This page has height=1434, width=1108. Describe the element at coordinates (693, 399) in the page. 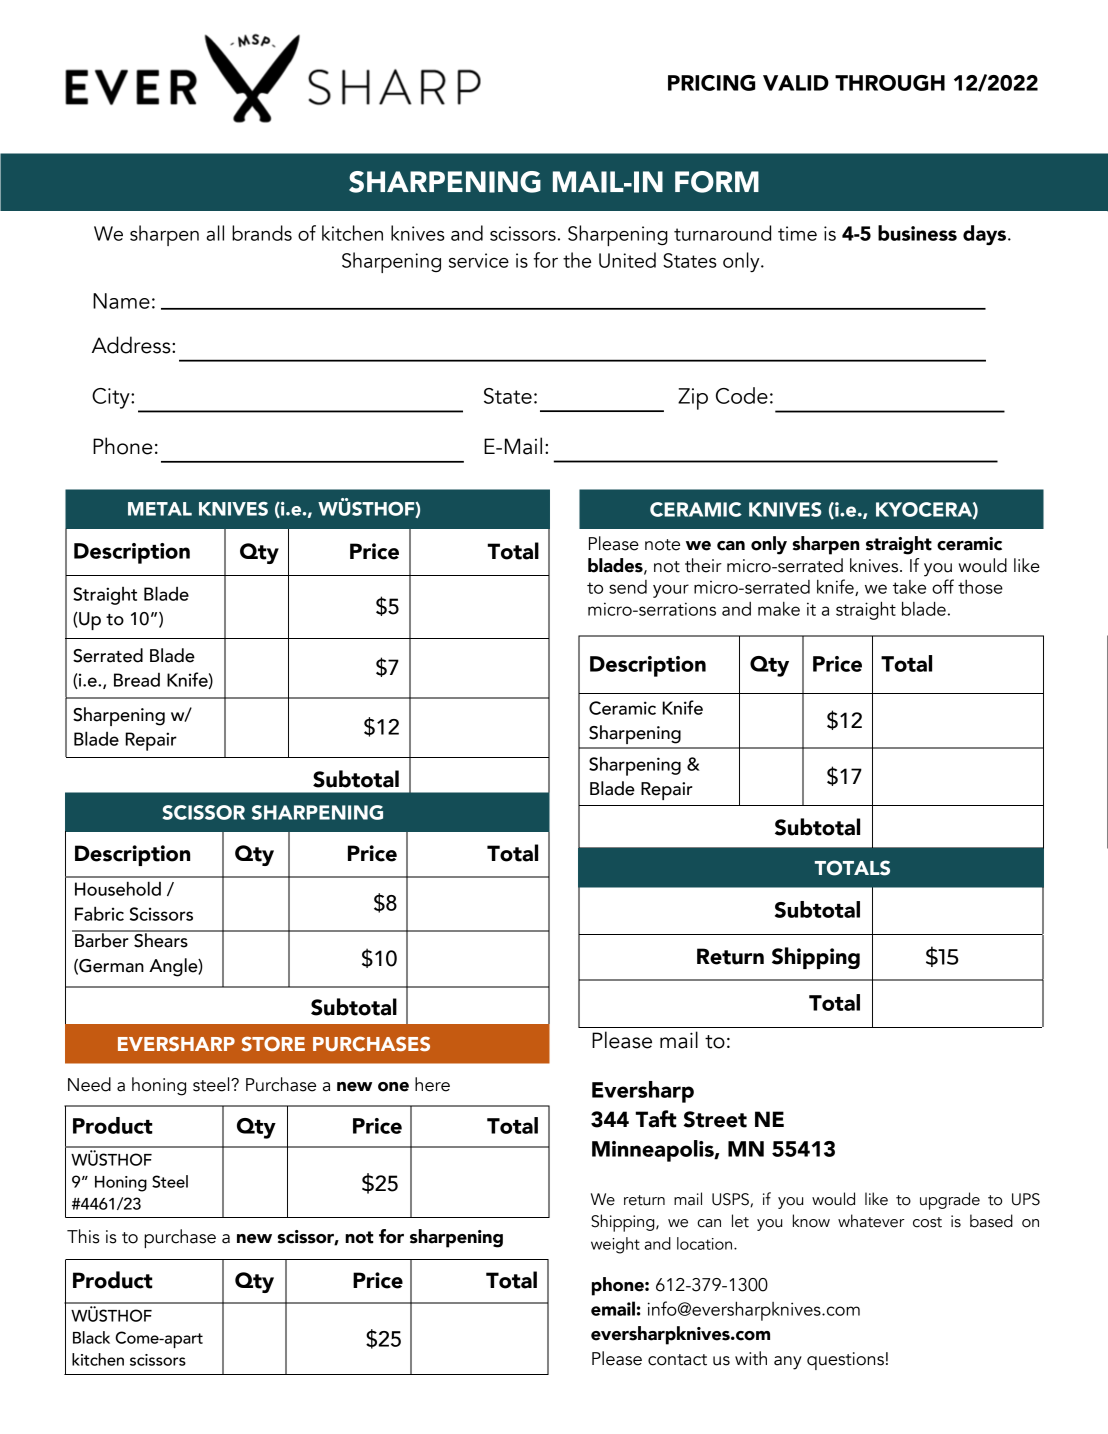

I see `Zip` at that location.
